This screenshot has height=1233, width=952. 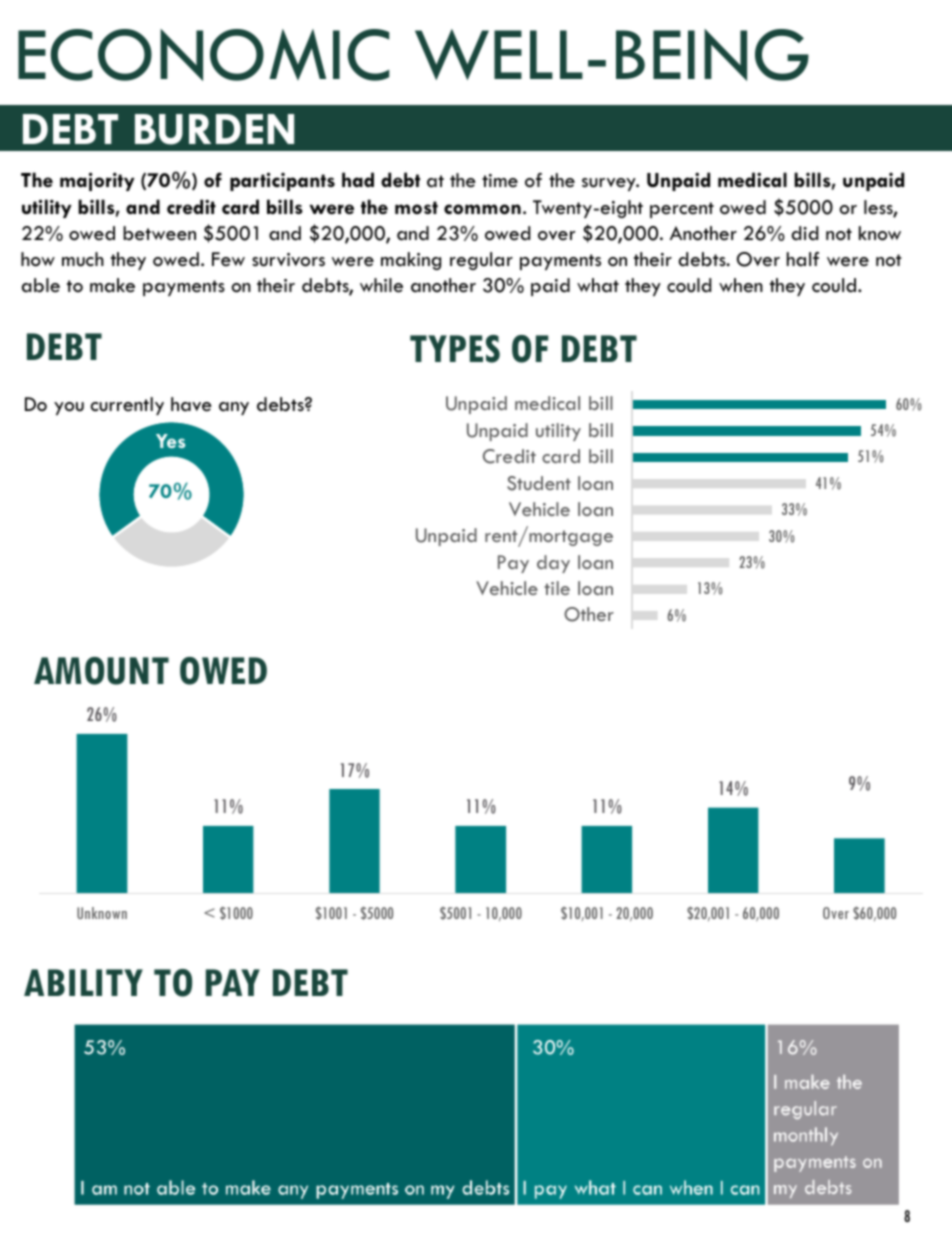 I want to click on AMOUNT, so click(x=101, y=671).
